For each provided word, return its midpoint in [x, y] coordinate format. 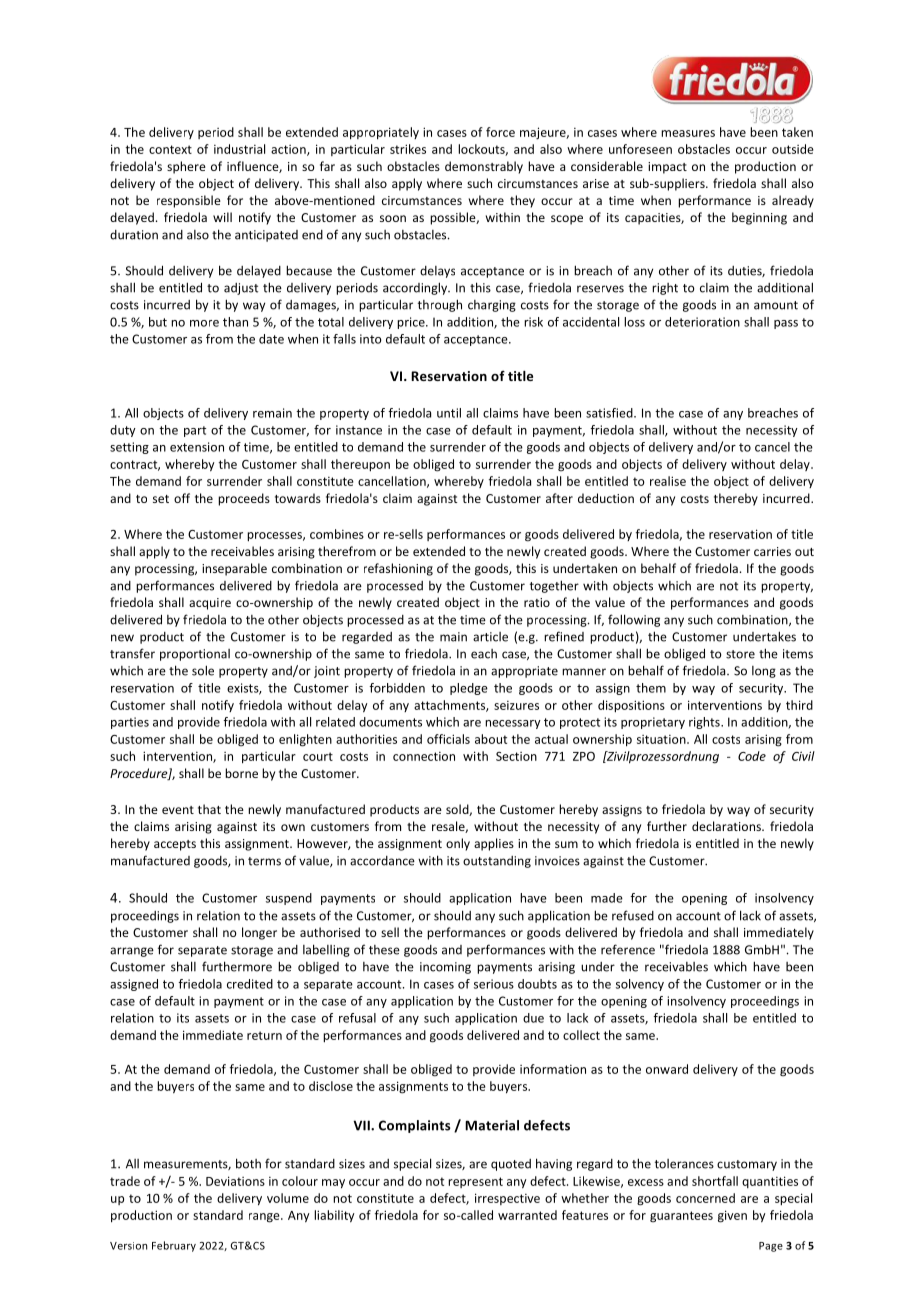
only [458, 844]
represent [475, 1182]
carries [772, 551]
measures [688, 133]
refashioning [398, 569]
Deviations [235, 1181]
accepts [175, 845]
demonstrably [484, 167]
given [732, 1216]
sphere [186, 167]
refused [633, 915]
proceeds [244, 499]
